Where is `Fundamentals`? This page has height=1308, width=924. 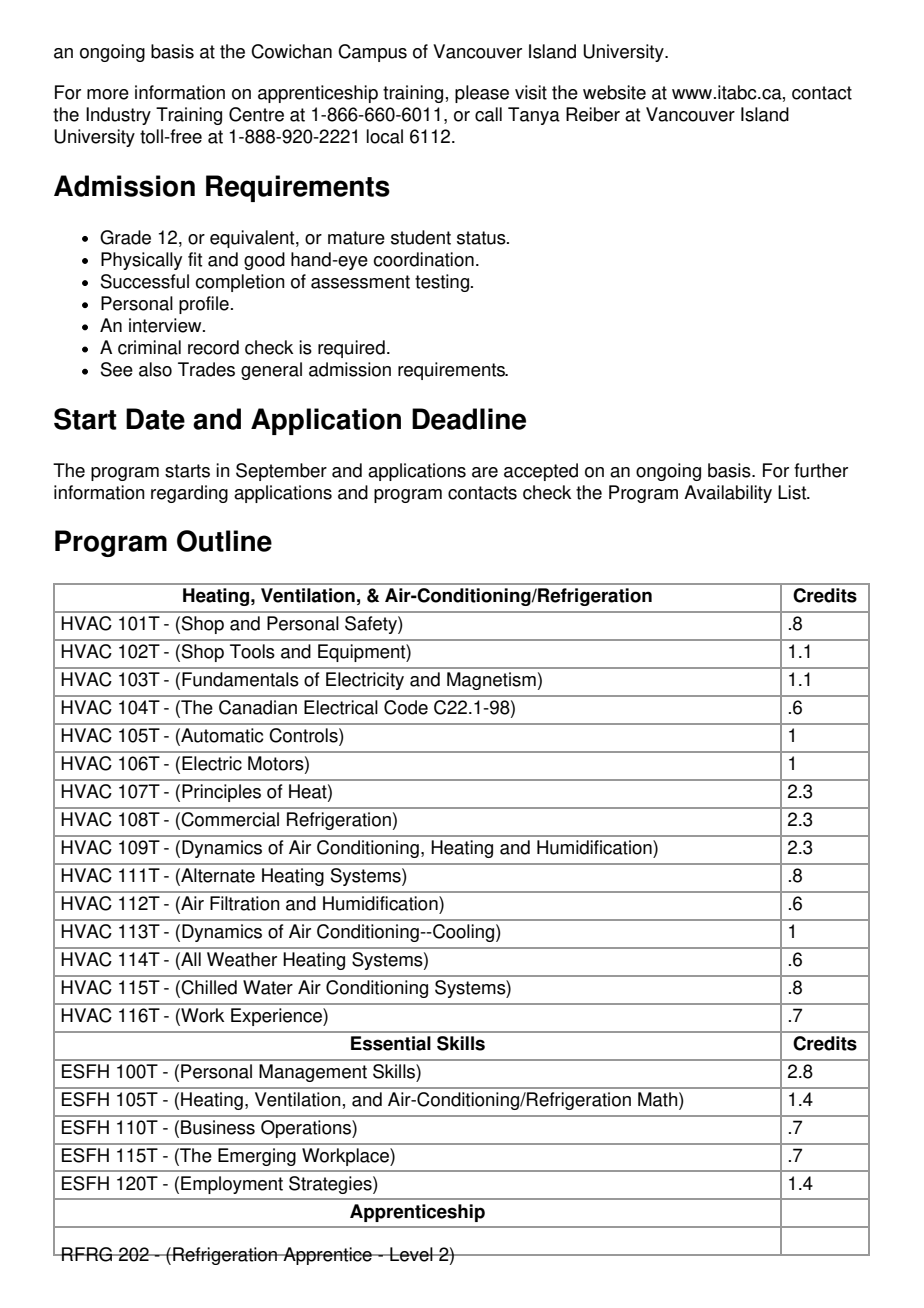
Fundamentals is located at coordinates (240, 679).
